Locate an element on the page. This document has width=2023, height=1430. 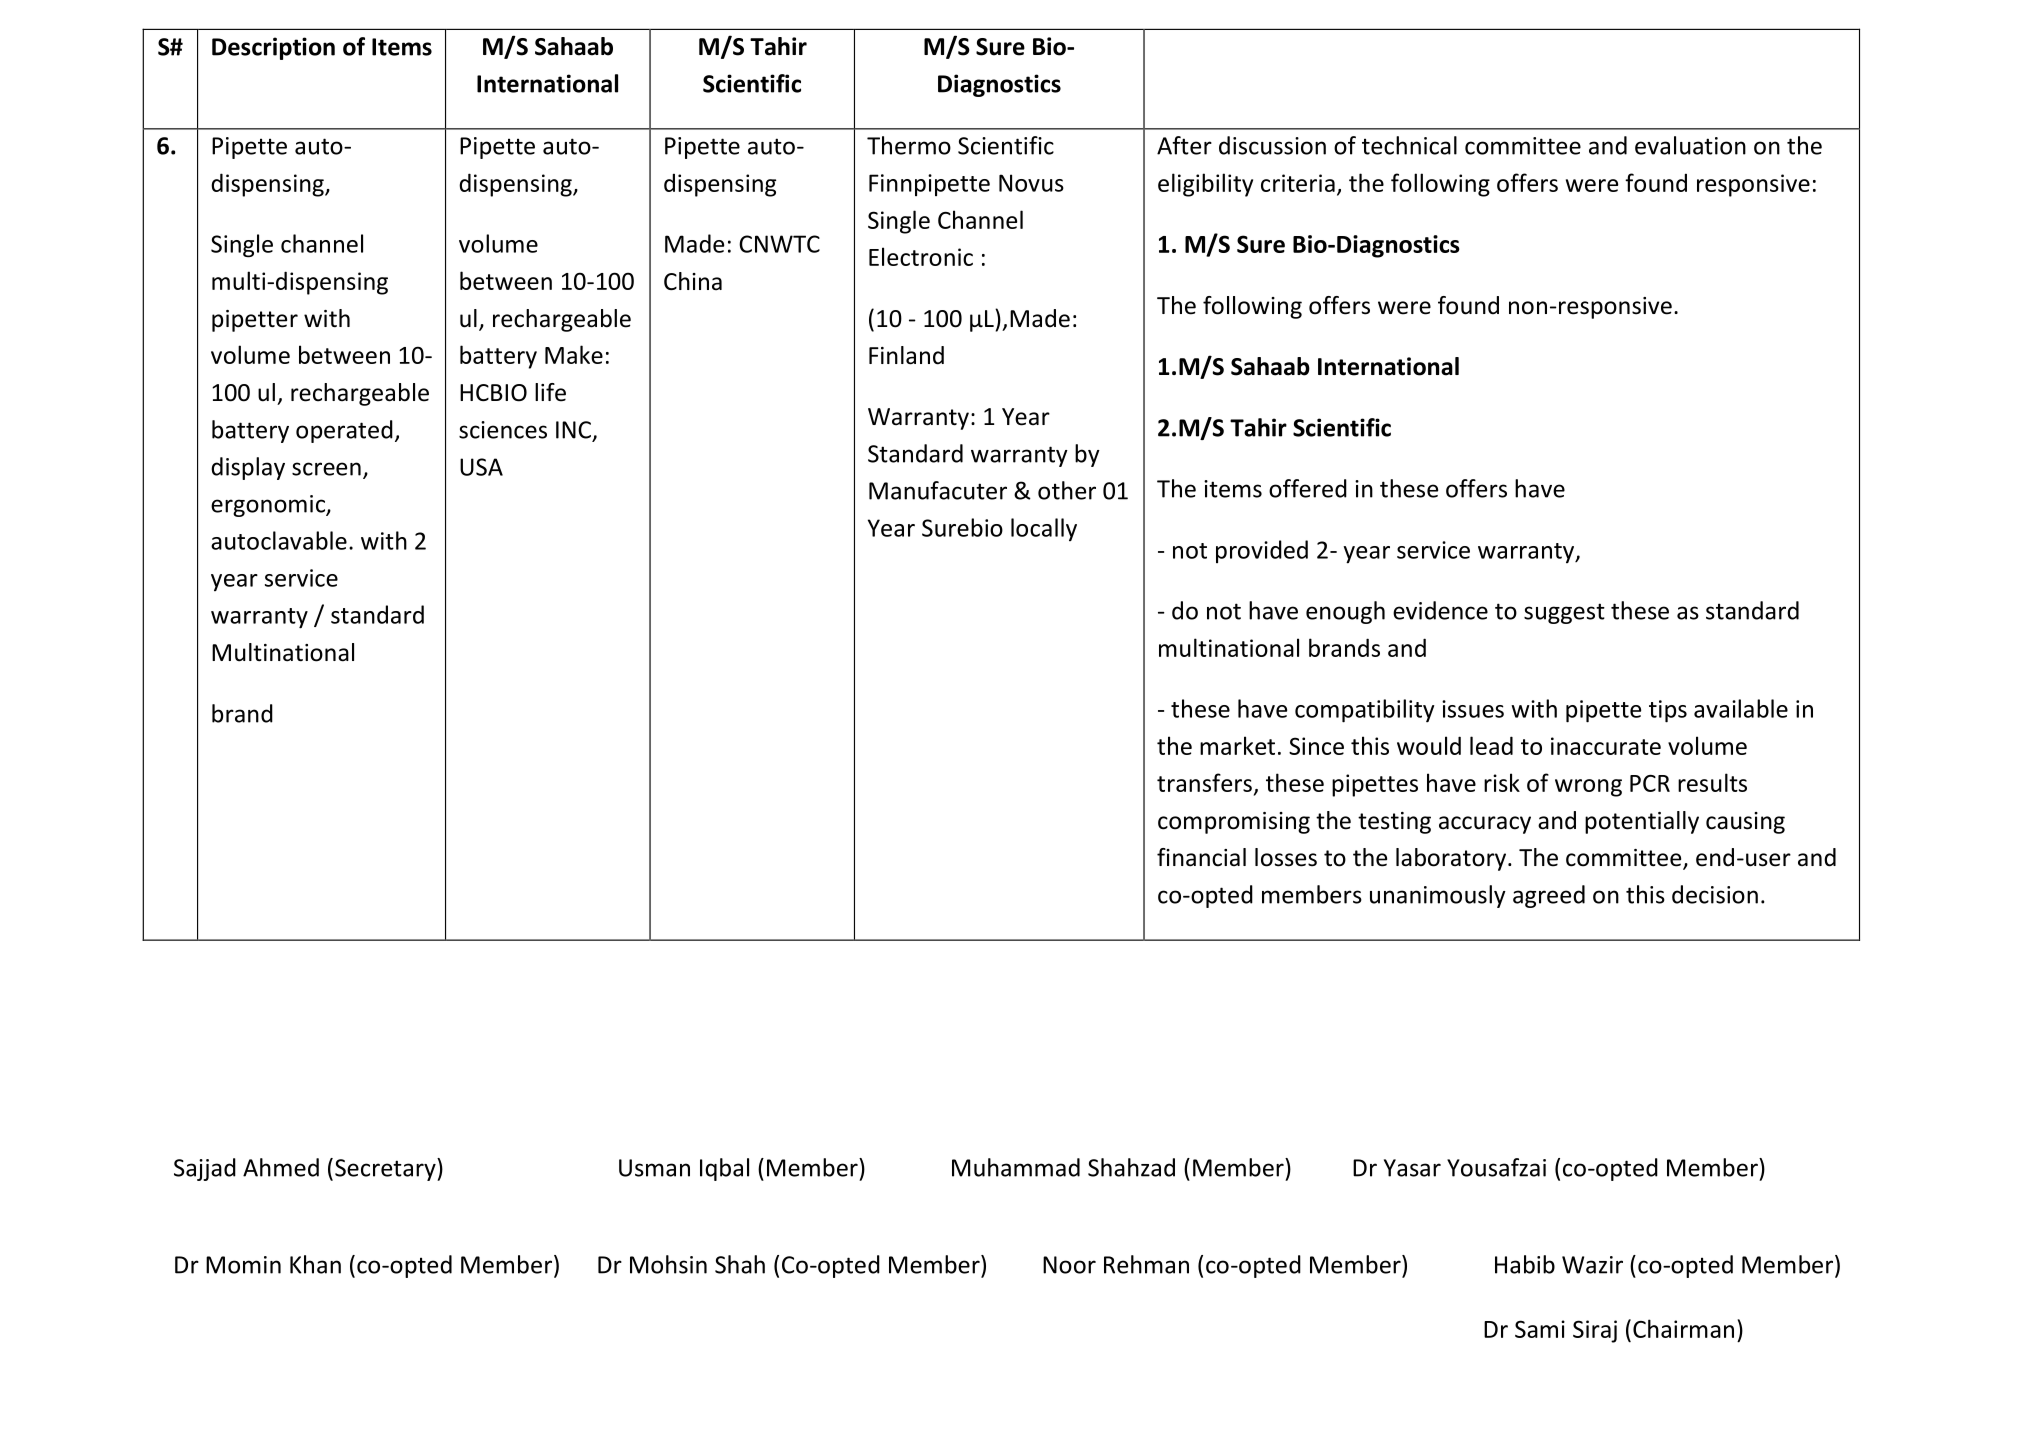
ergonomic is located at coordinates (269, 506).
